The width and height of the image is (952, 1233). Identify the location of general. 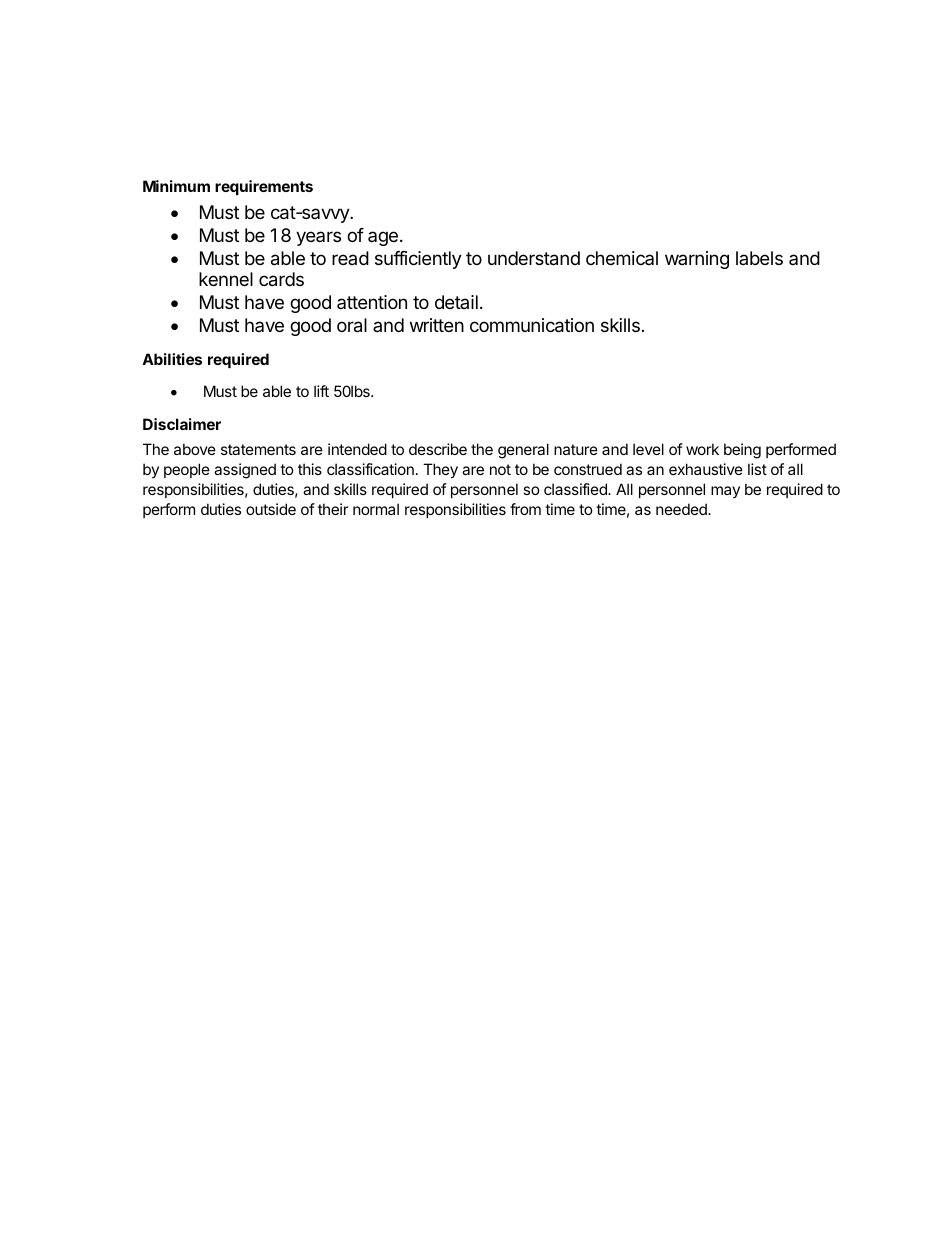
(523, 451).
